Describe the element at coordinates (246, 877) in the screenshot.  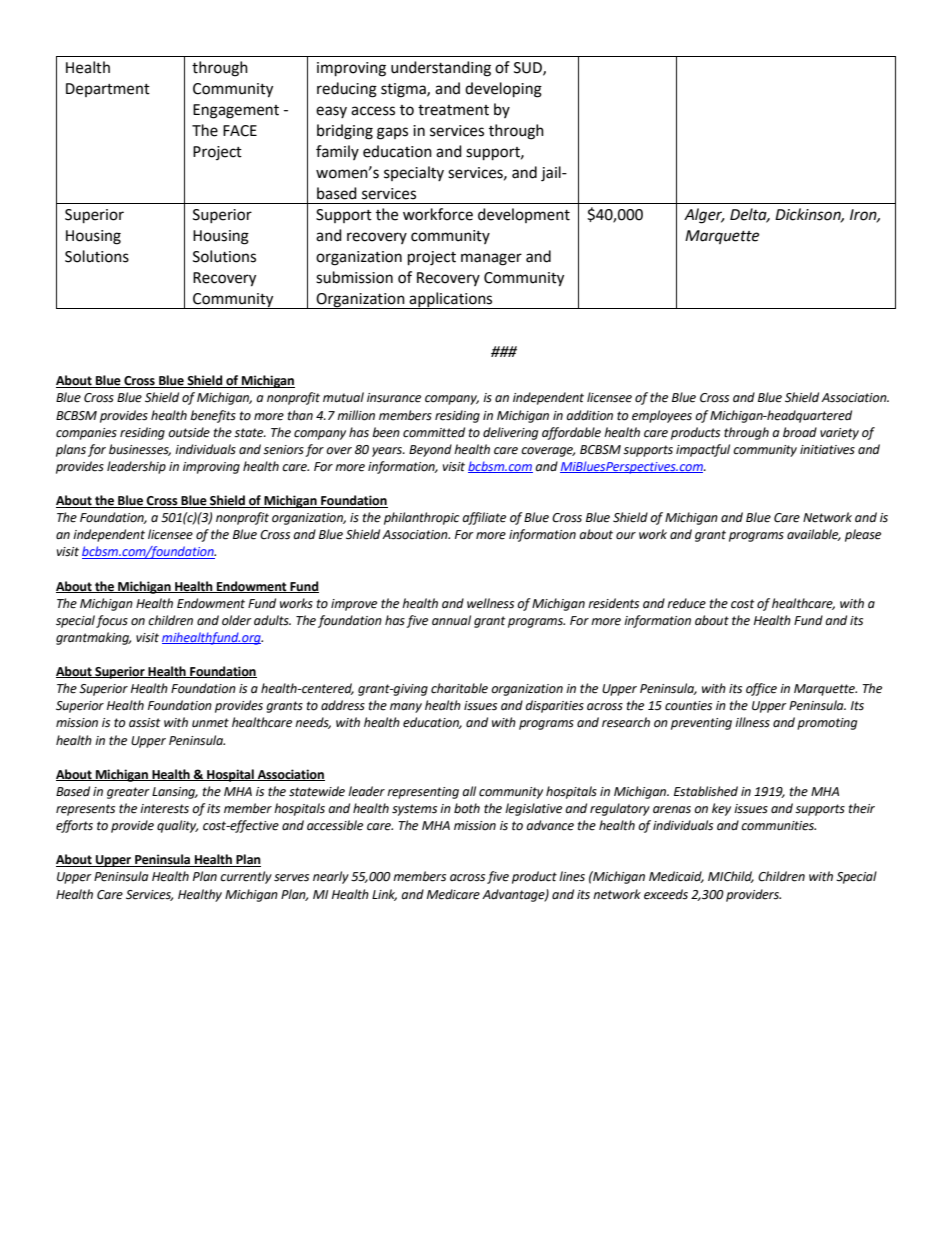
I see `currently` at that location.
